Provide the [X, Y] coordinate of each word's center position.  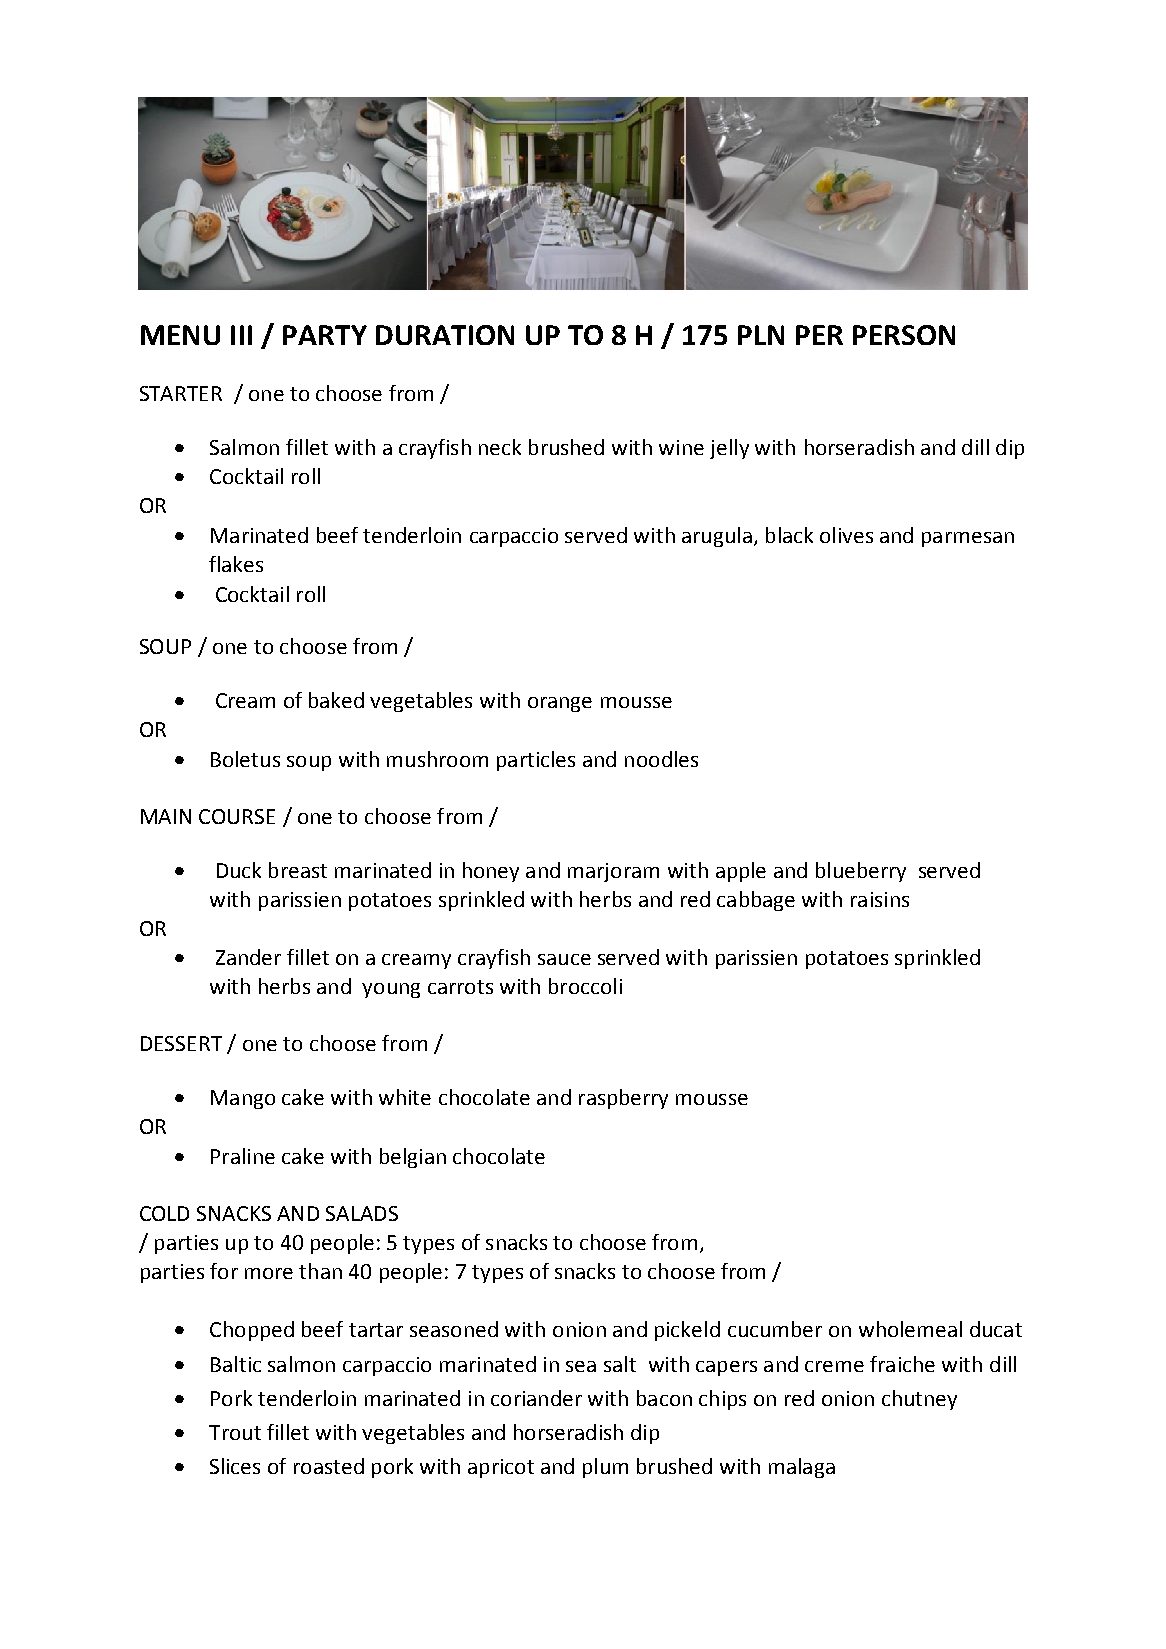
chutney [919, 1400]
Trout [235, 1432]
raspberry [623, 1099]
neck [500, 447]
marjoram [613, 872]
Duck [239, 870]
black [789, 535]
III [241, 335]
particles [536, 761]
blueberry [861, 872]
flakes [236, 564]
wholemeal [910, 1329]
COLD [164, 1213]
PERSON [904, 335]
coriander [536, 1398]
